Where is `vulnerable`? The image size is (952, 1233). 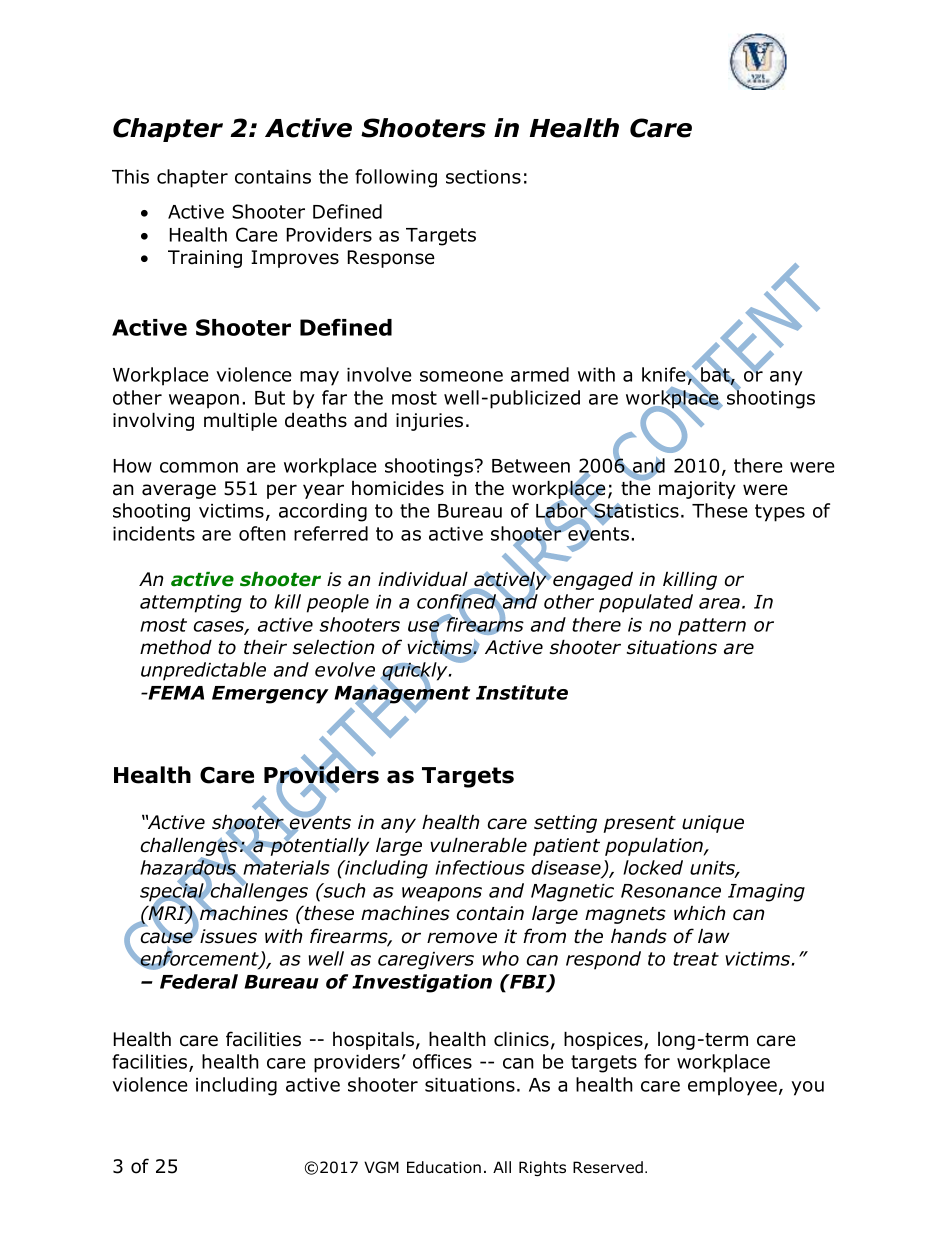 vulnerable is located at coordinates (478, 845).
